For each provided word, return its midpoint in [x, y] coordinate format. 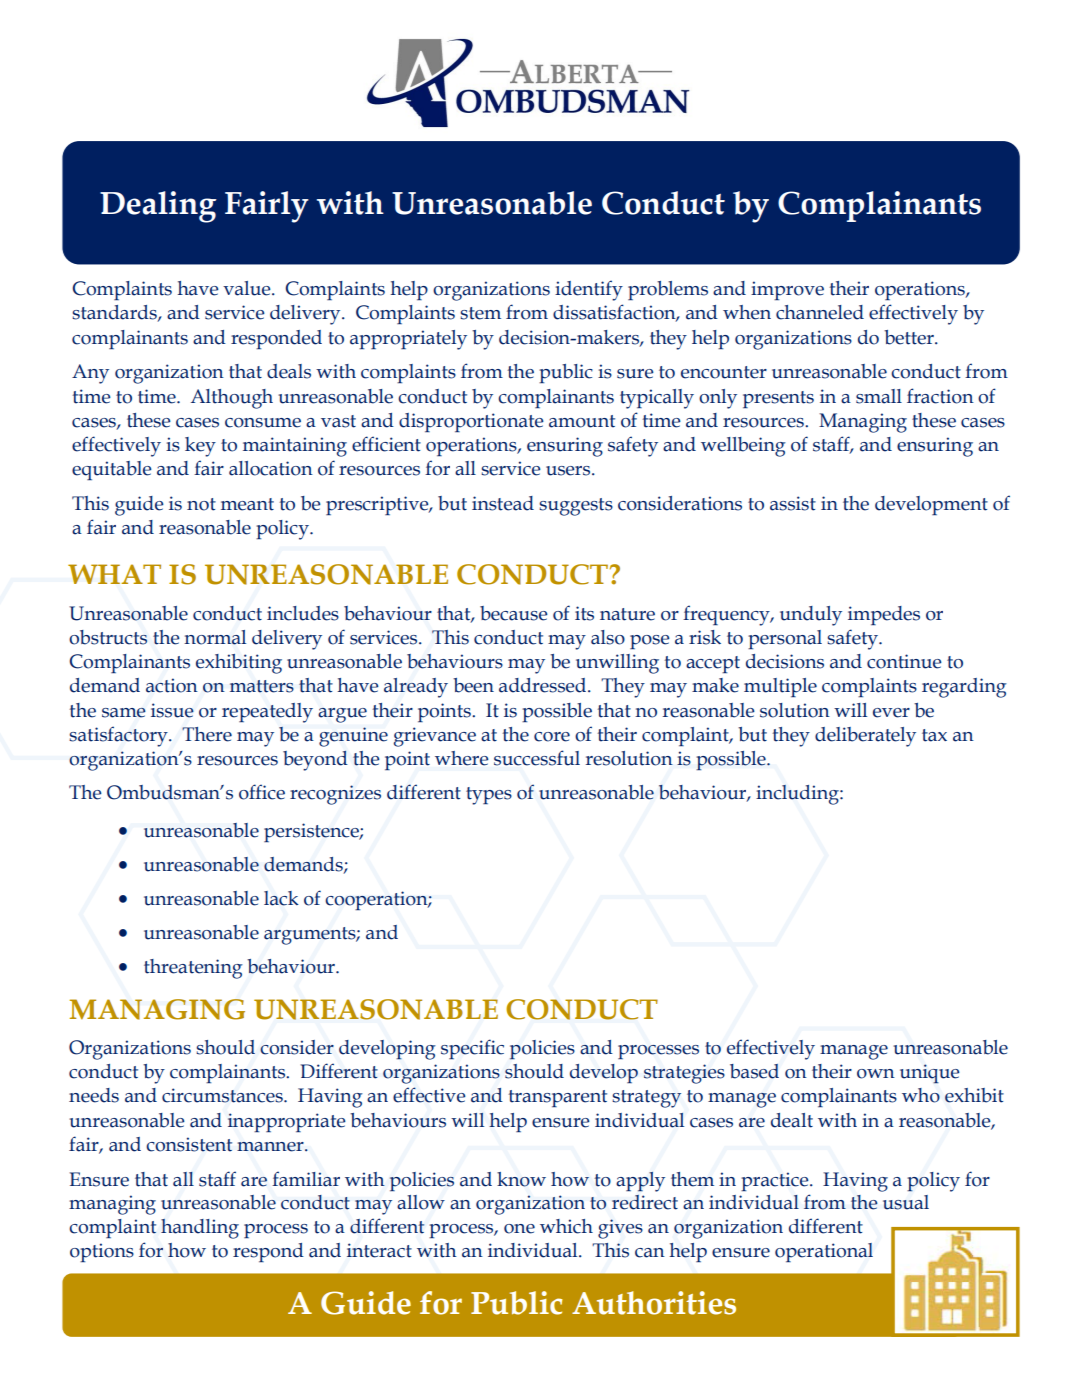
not [201, 504]
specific [472, 1049]
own [876, 1074]
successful [537, 758]
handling [200, 1229]
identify [589, 290]
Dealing [158, 207]
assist [793, 503]
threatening [193, 969]
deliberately [865, 737]
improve [787, 290]
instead [503, 503]
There [207, 734]
